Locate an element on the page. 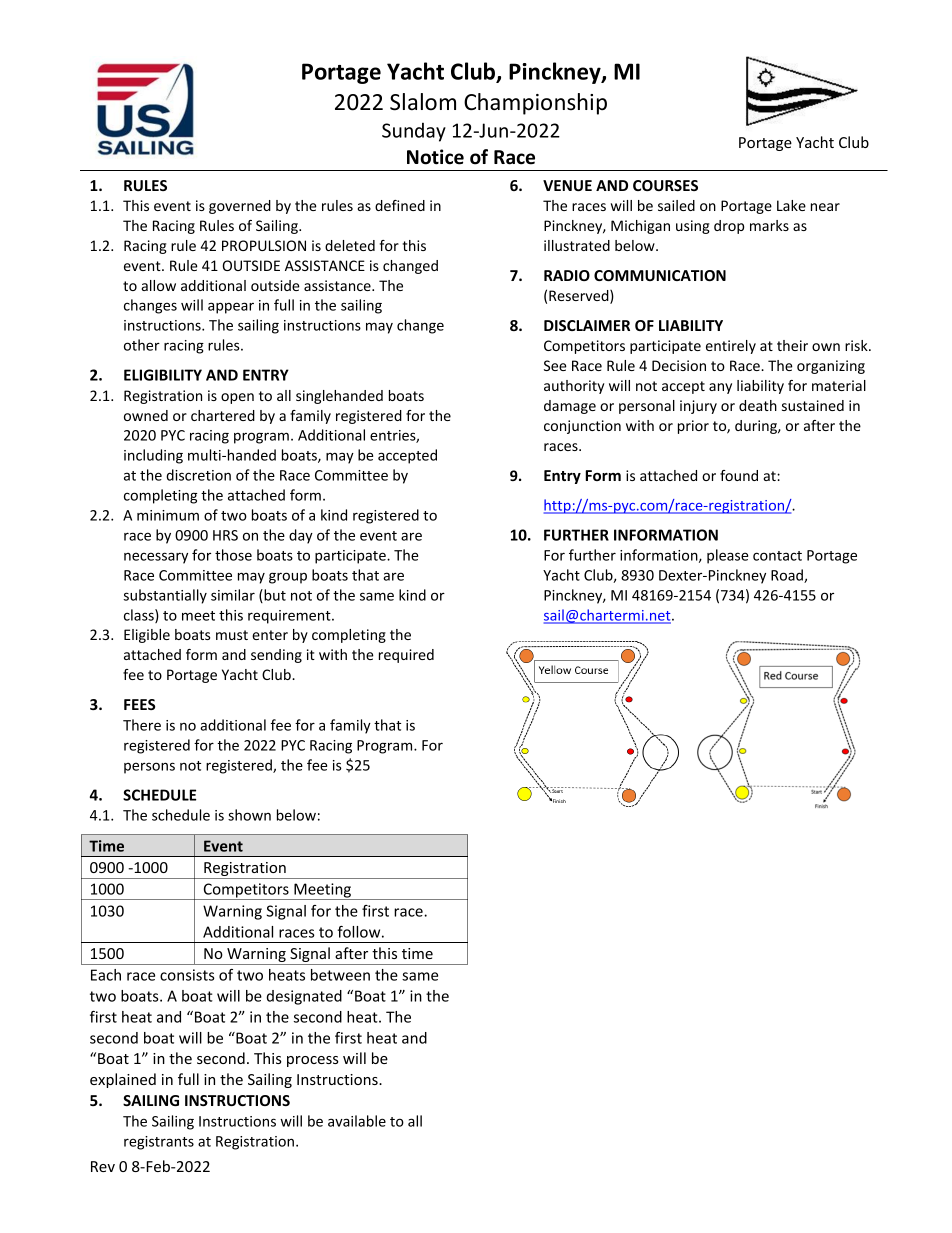  Lake is located at coordinates (791, 205).
